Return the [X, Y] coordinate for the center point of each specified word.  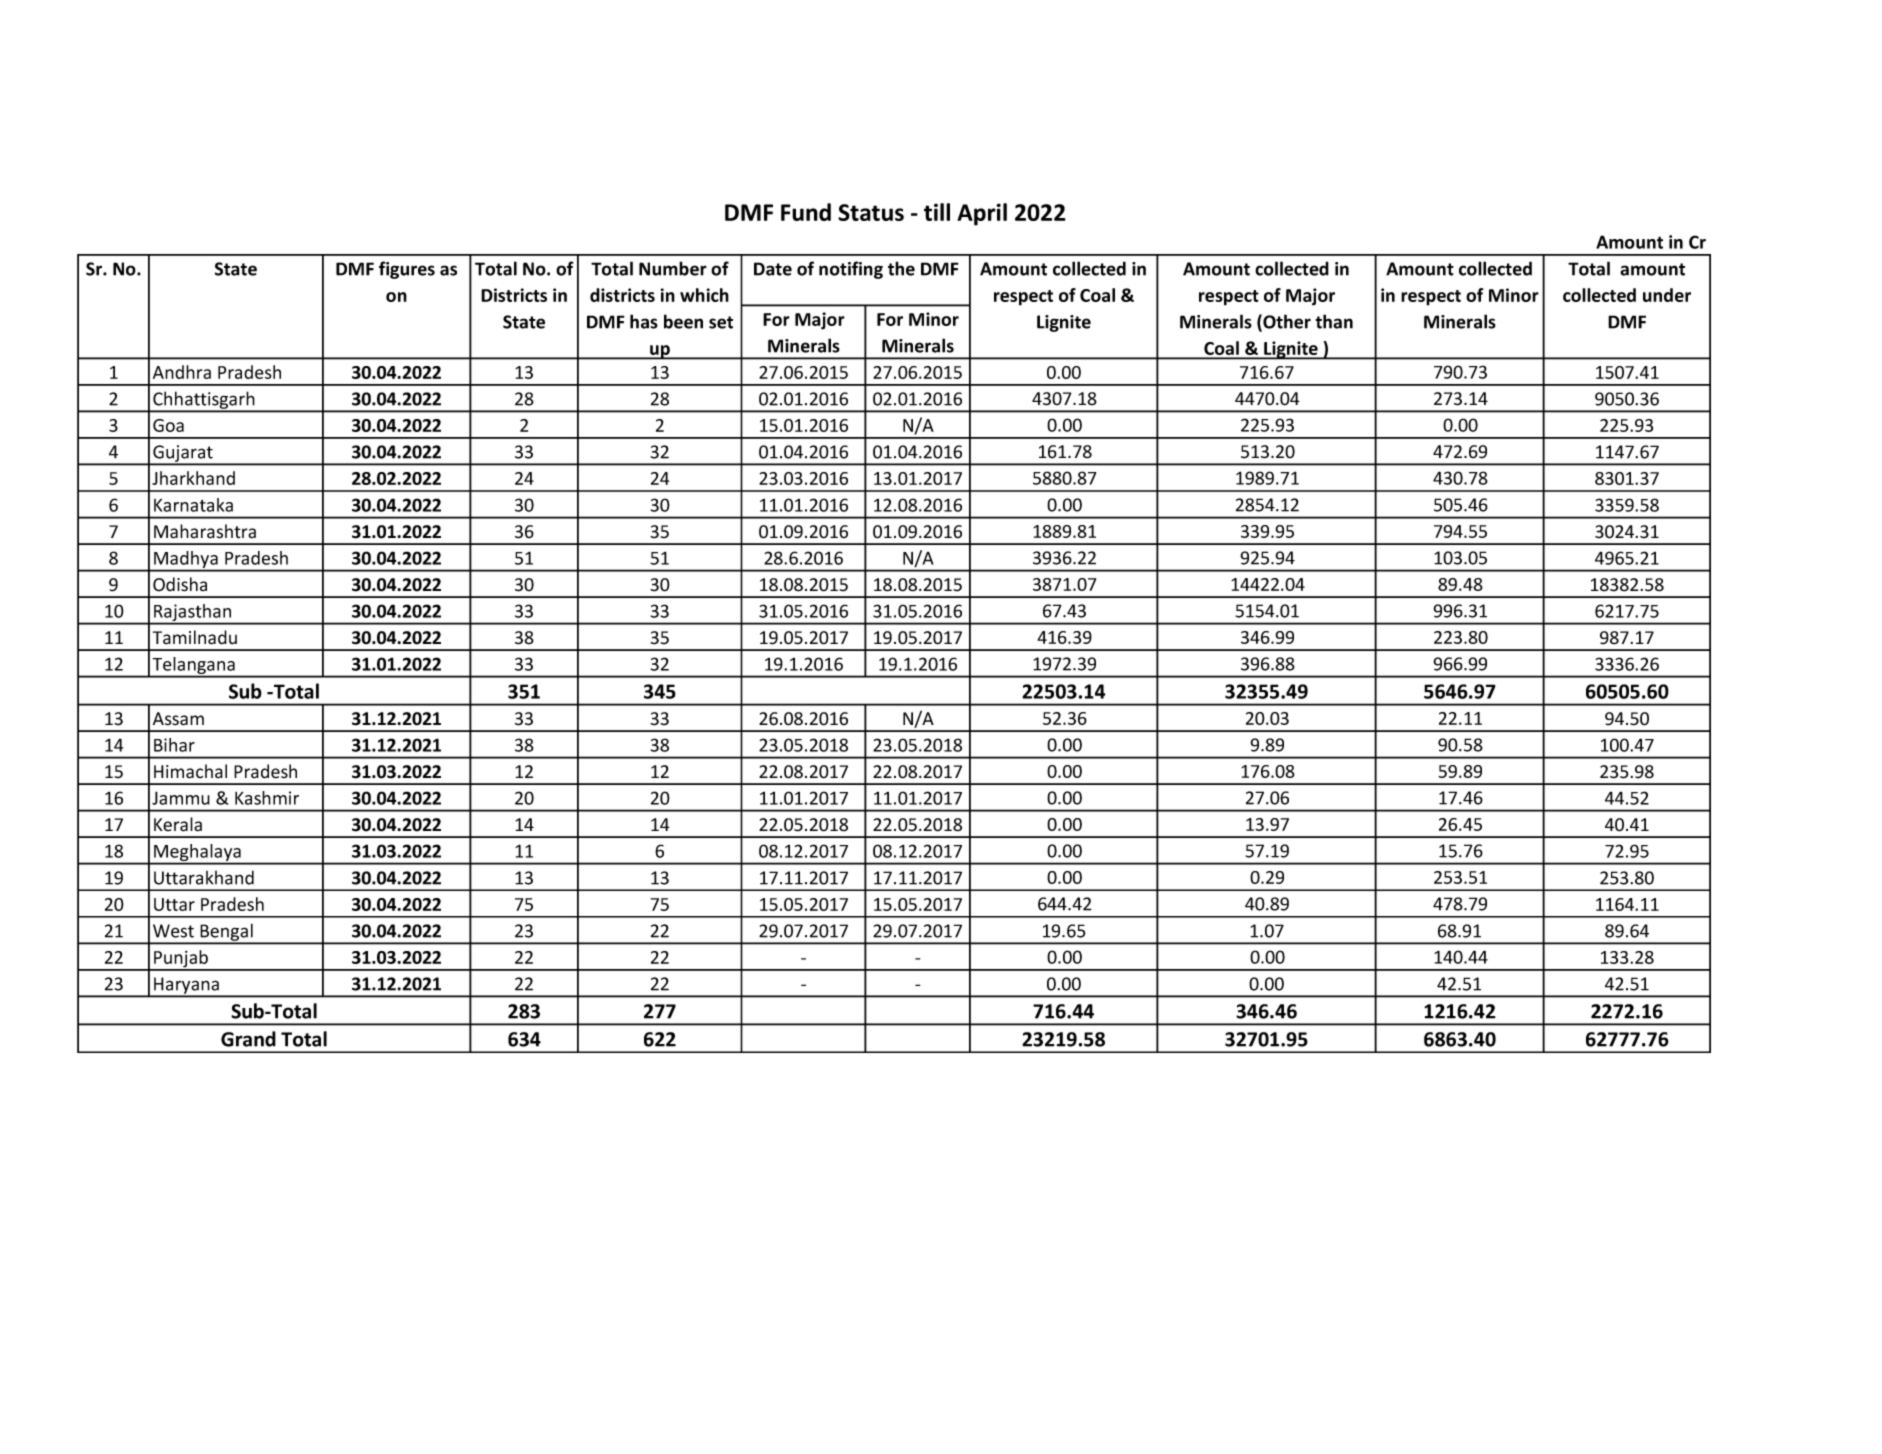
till [937, 212]
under [1667, 295]
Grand [248, 1039]
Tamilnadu [195, 637]
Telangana [193, 667]
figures [407, 270]
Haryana [187, 986]
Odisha [180, 584]
